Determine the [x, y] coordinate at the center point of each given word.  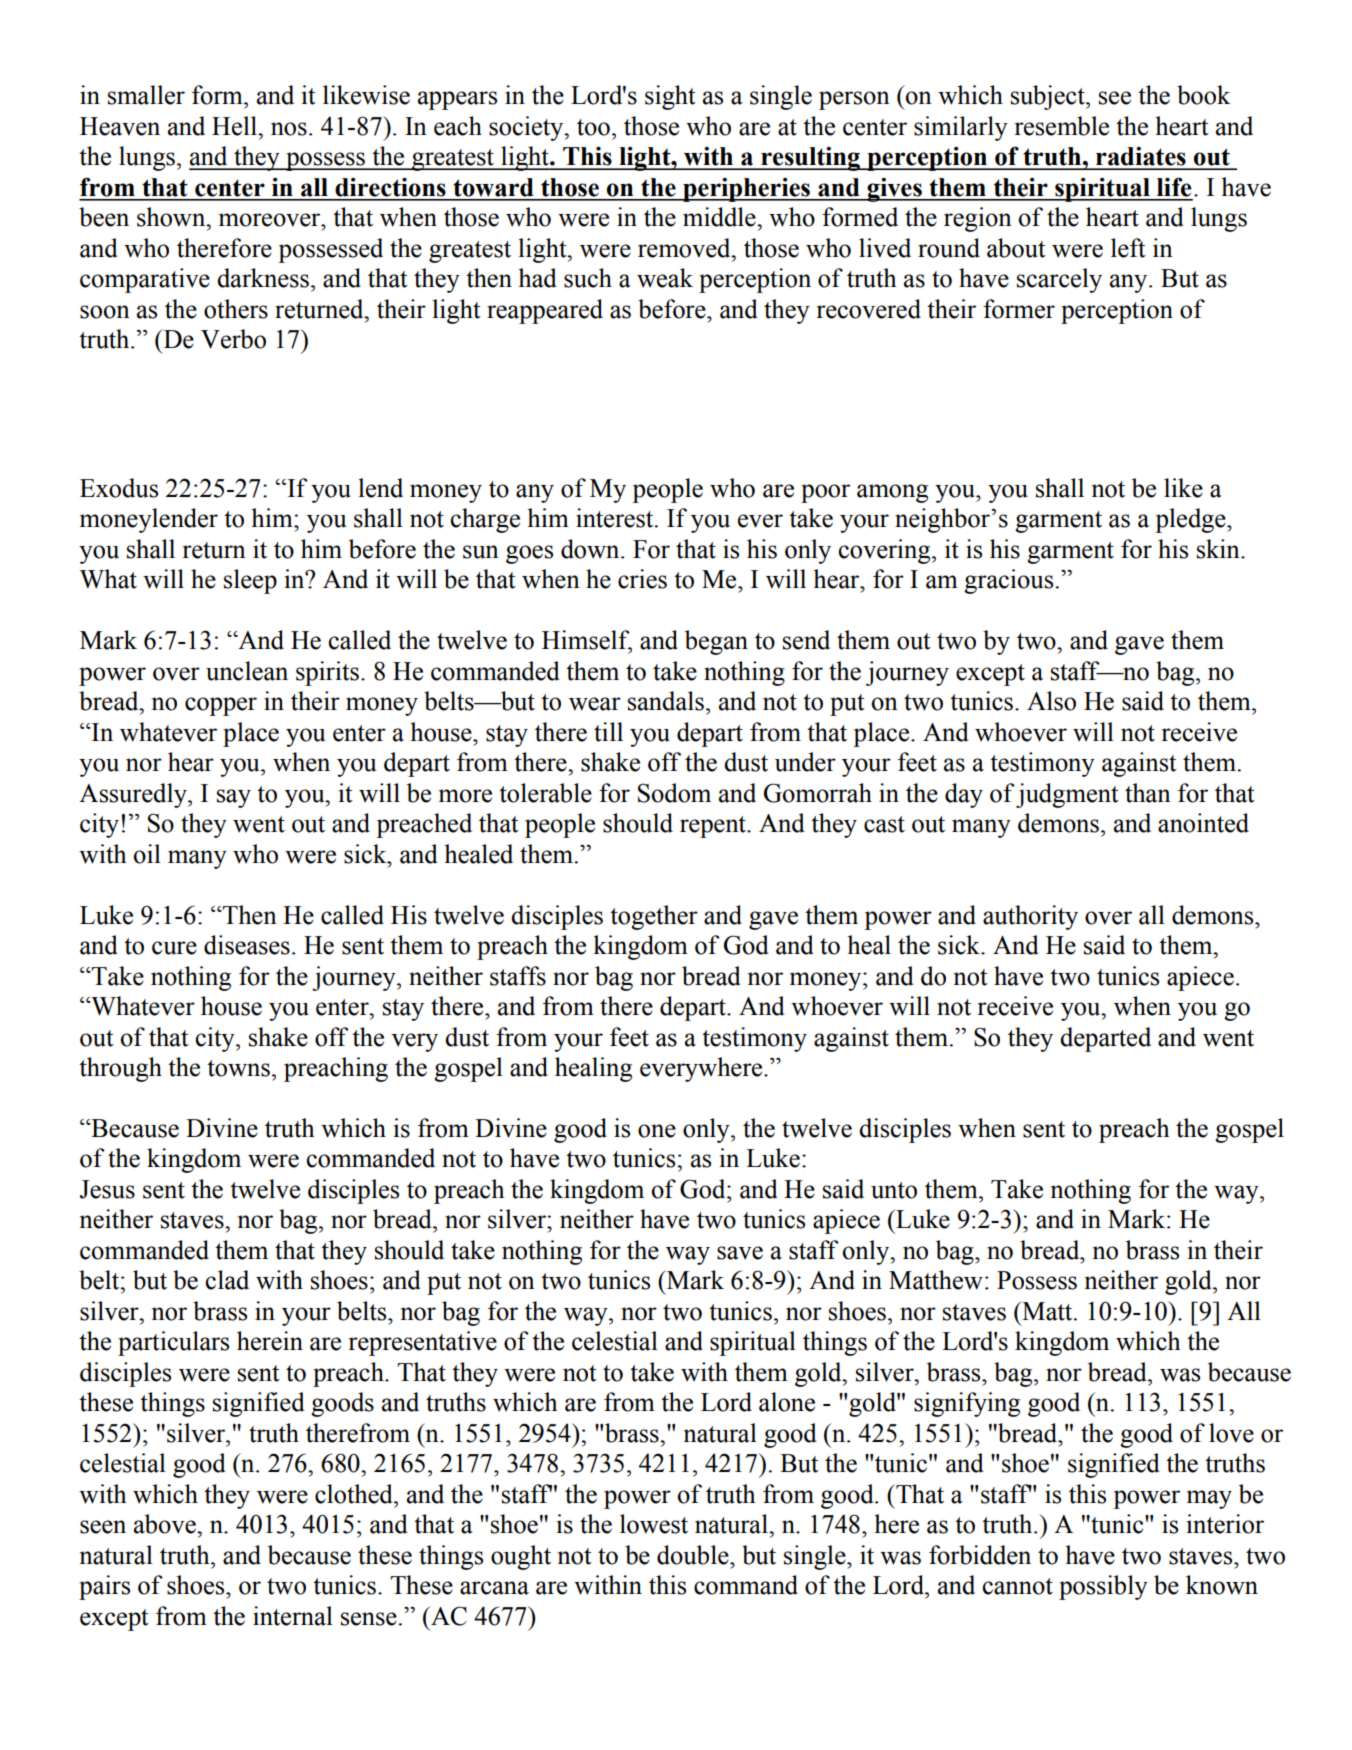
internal [293, 1616]
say [234, 798]
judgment [1067, 795]
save [740, 1253]
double [694, 1555]
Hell [235, 126]
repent [714, 827]
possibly [1103, 1587]
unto [894, 1190]
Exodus [119, 488]
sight [670, 97]
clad [227, 1280]
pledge [1191, 520]
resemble [1062, 126]
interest [616, 518]
